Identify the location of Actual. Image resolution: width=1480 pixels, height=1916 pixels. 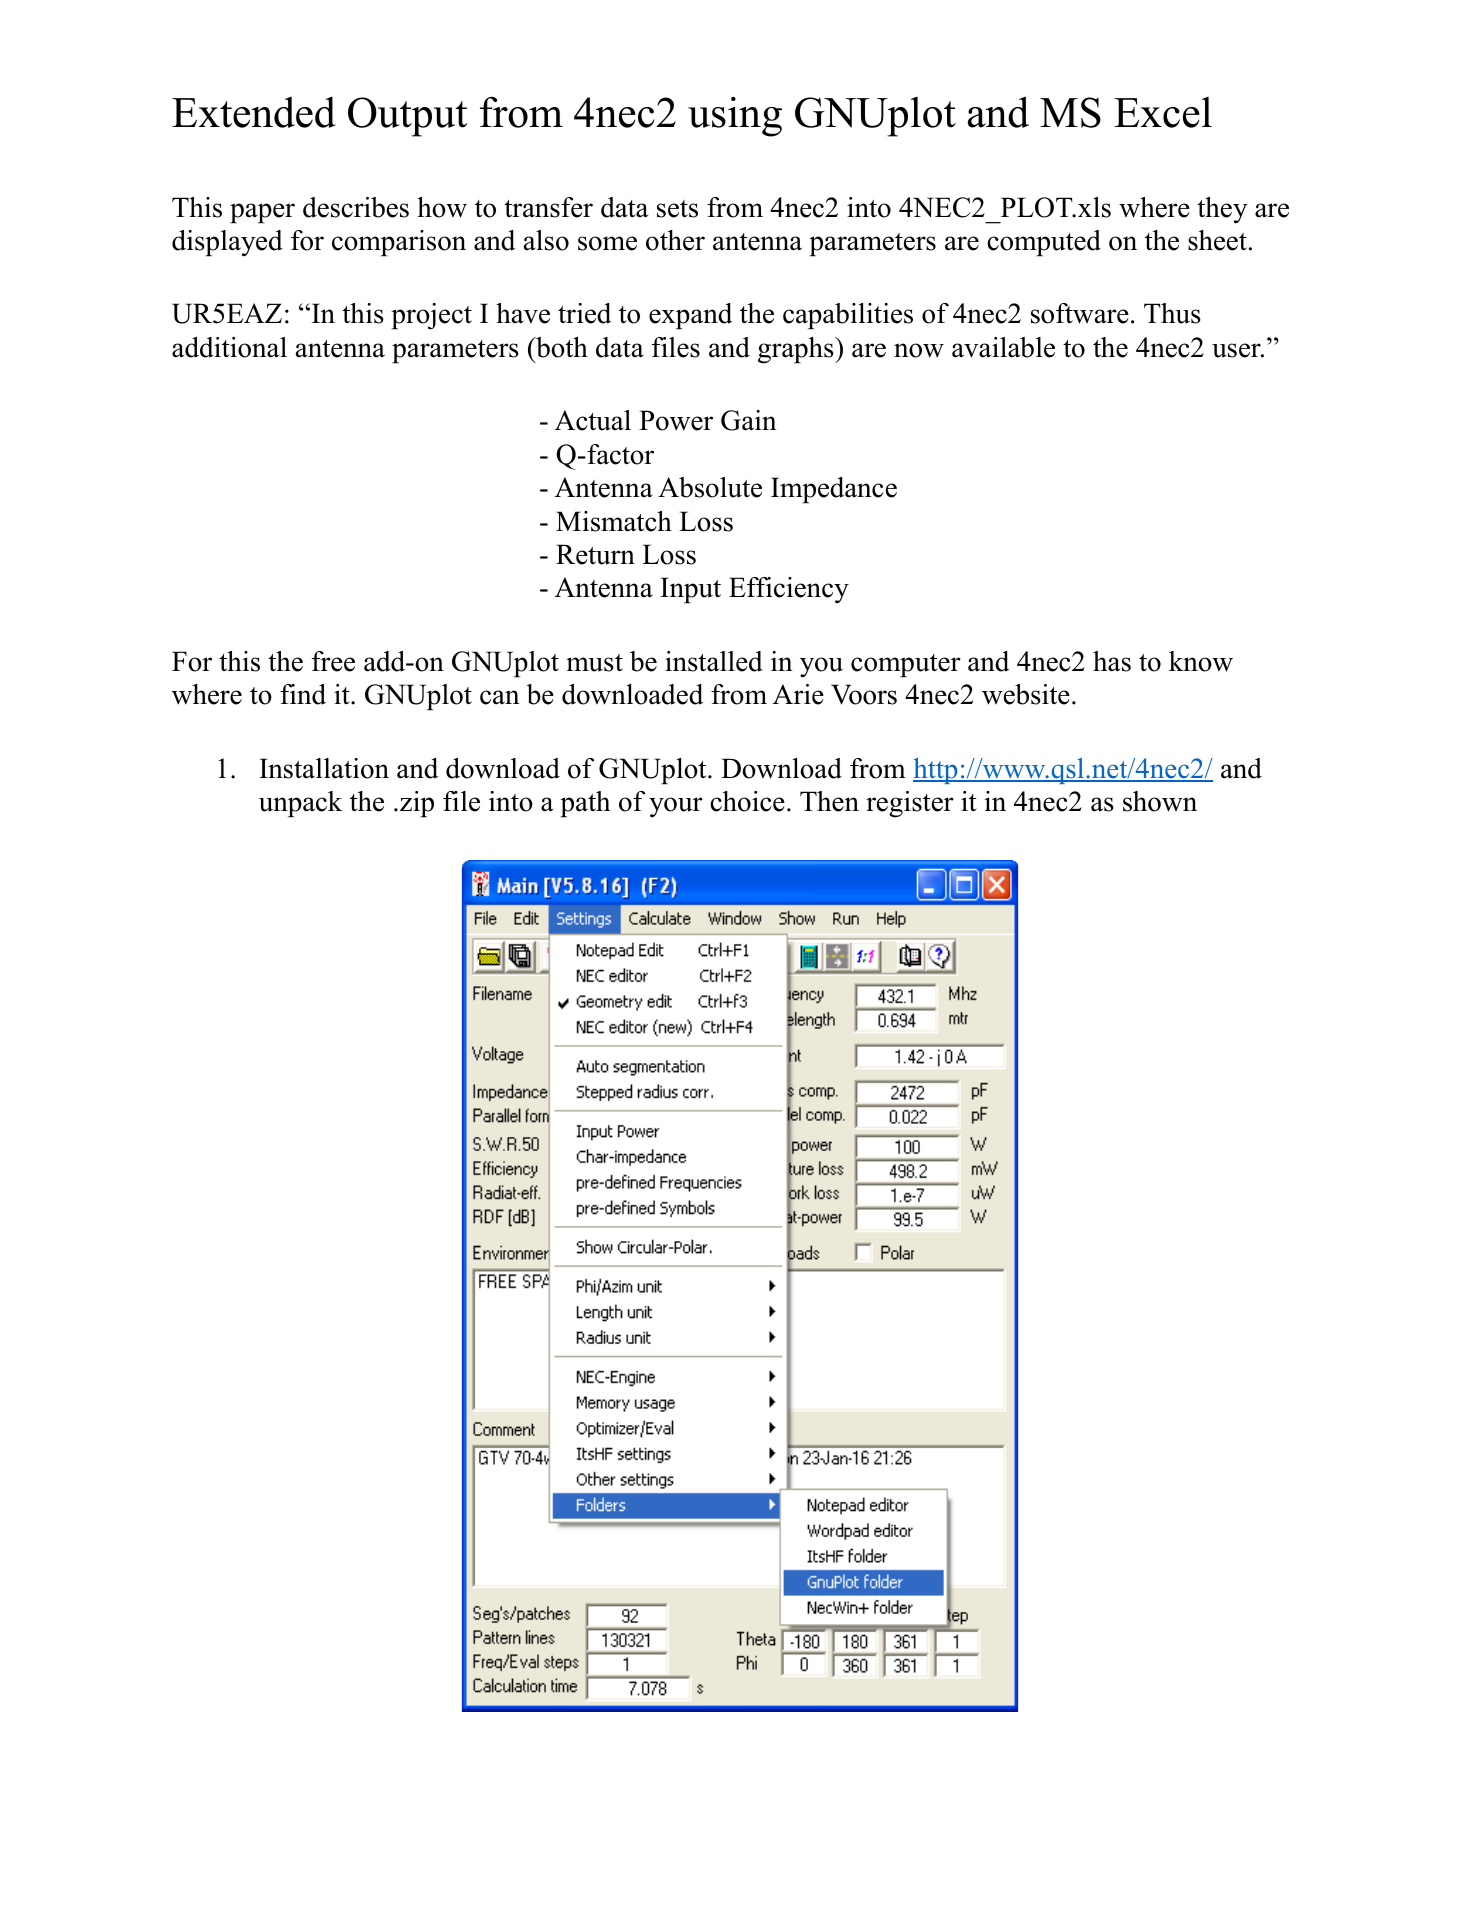
(593, 420).
